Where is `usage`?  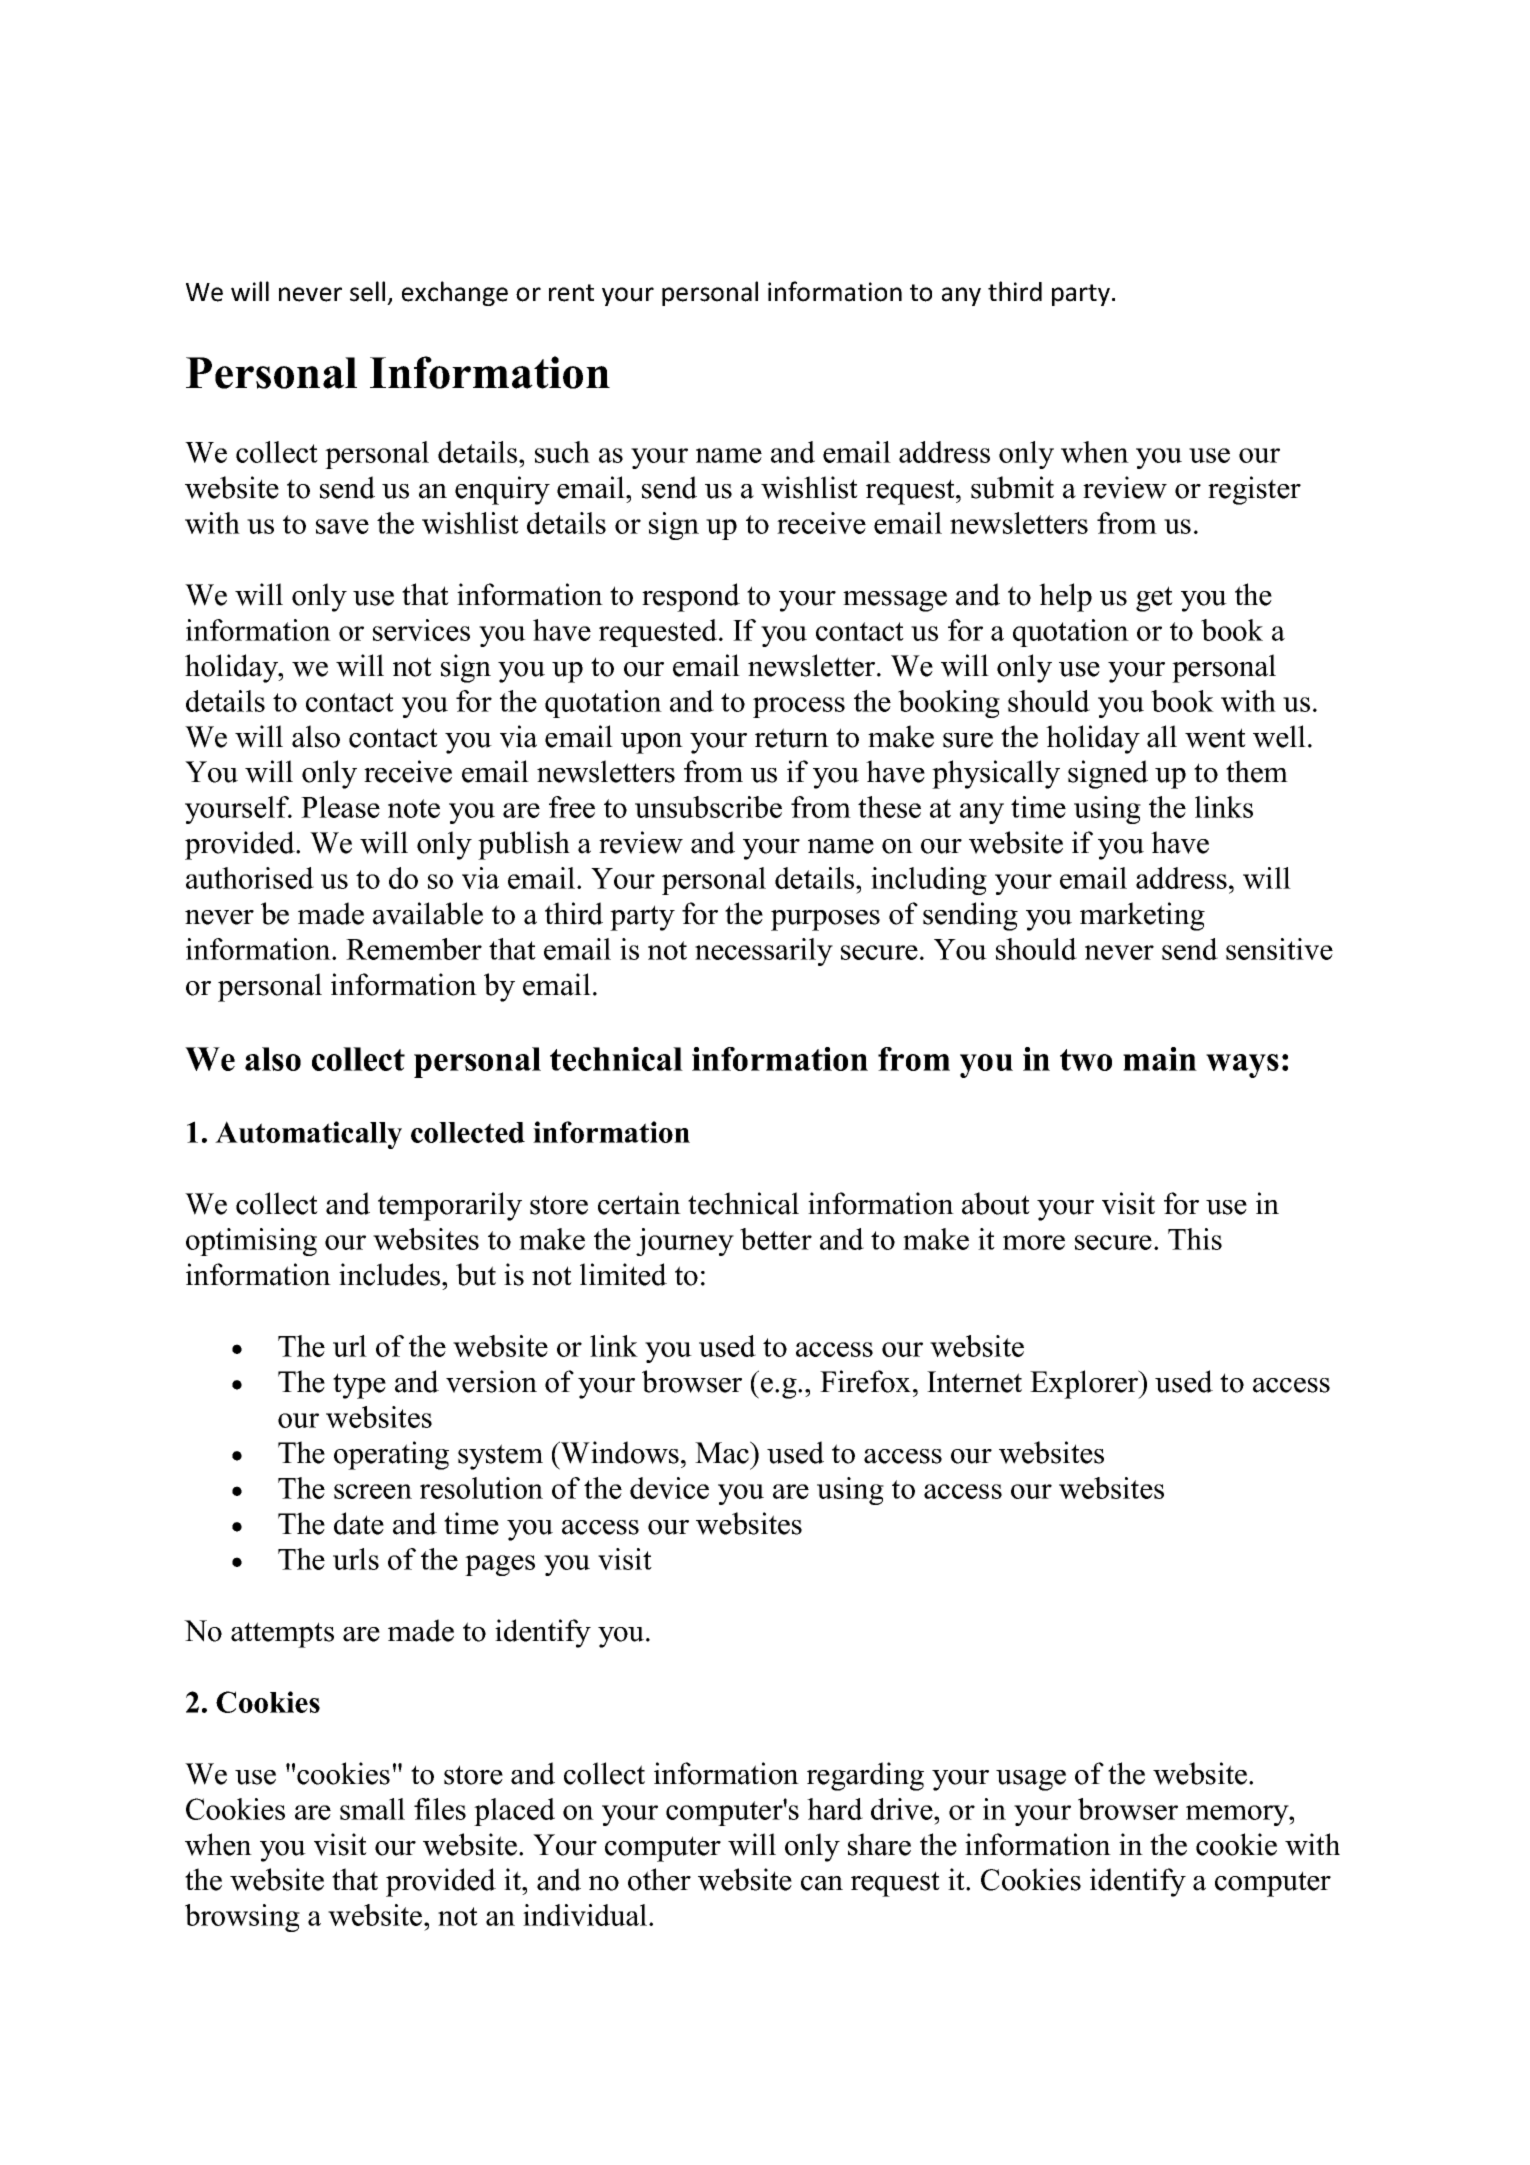
usage is located at coordinates (1031, 1780).
